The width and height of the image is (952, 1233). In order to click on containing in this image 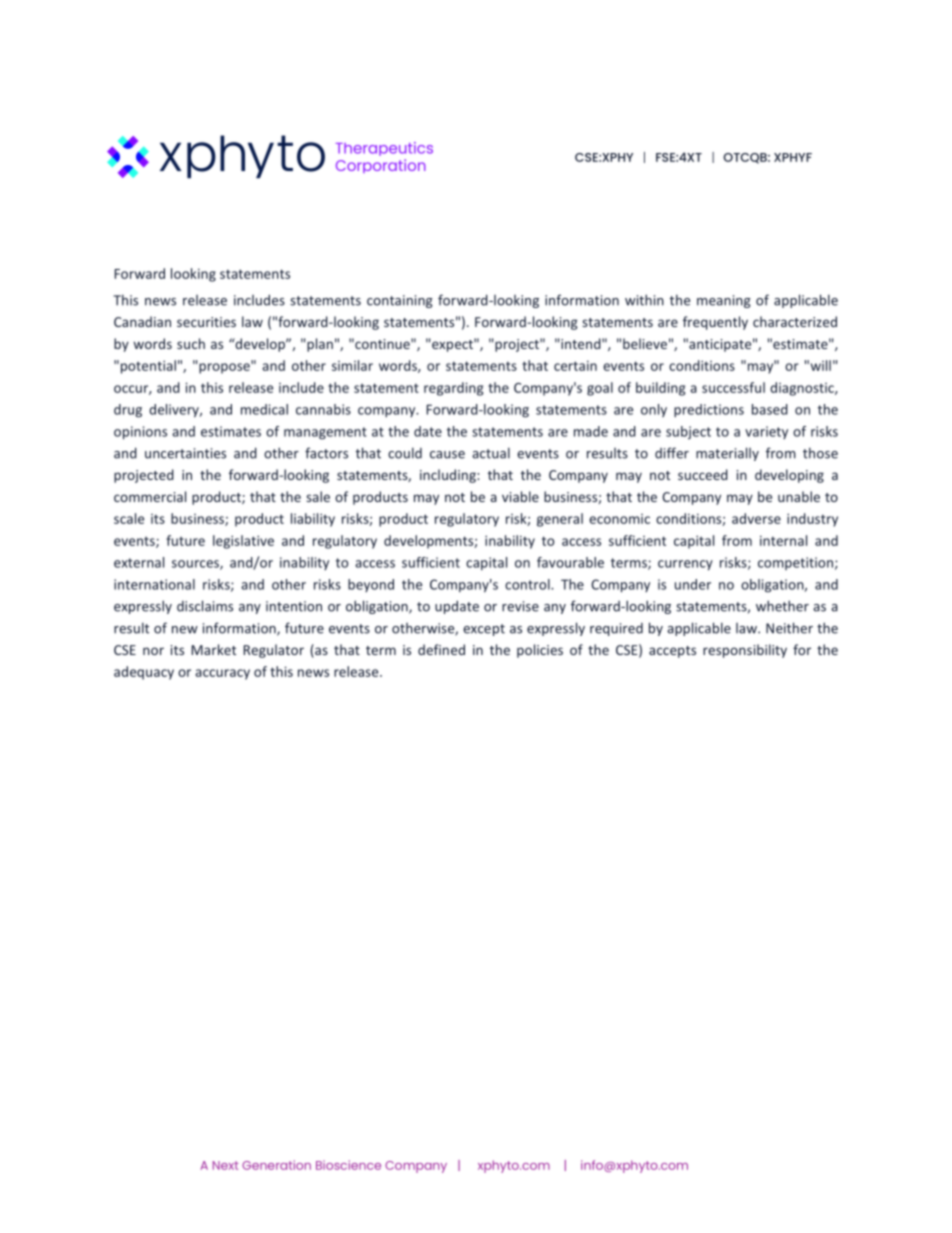, I will do `click(400, 301)`.
